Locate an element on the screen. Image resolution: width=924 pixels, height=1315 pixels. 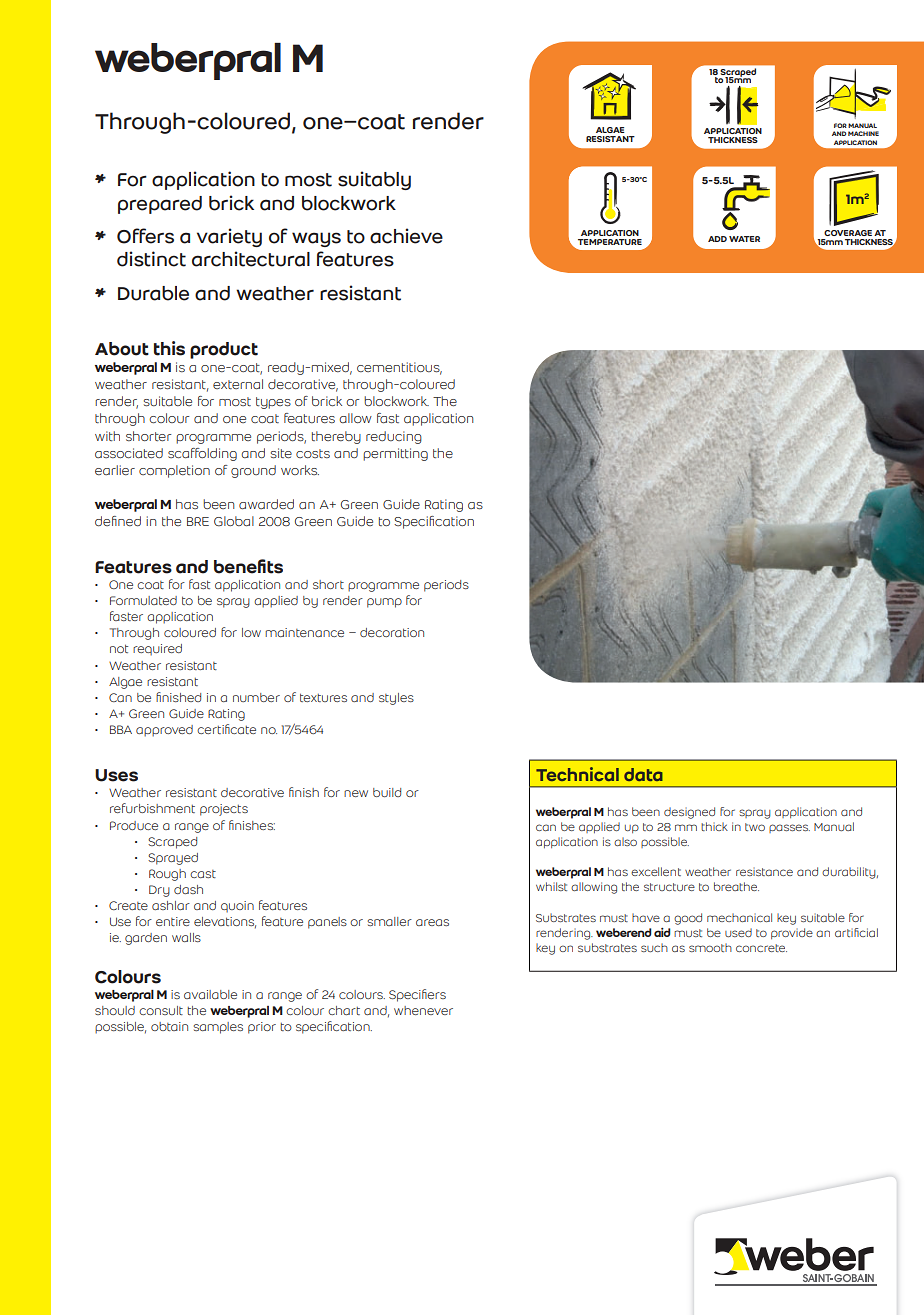
whenever is located at coordinates (423, 1010).
